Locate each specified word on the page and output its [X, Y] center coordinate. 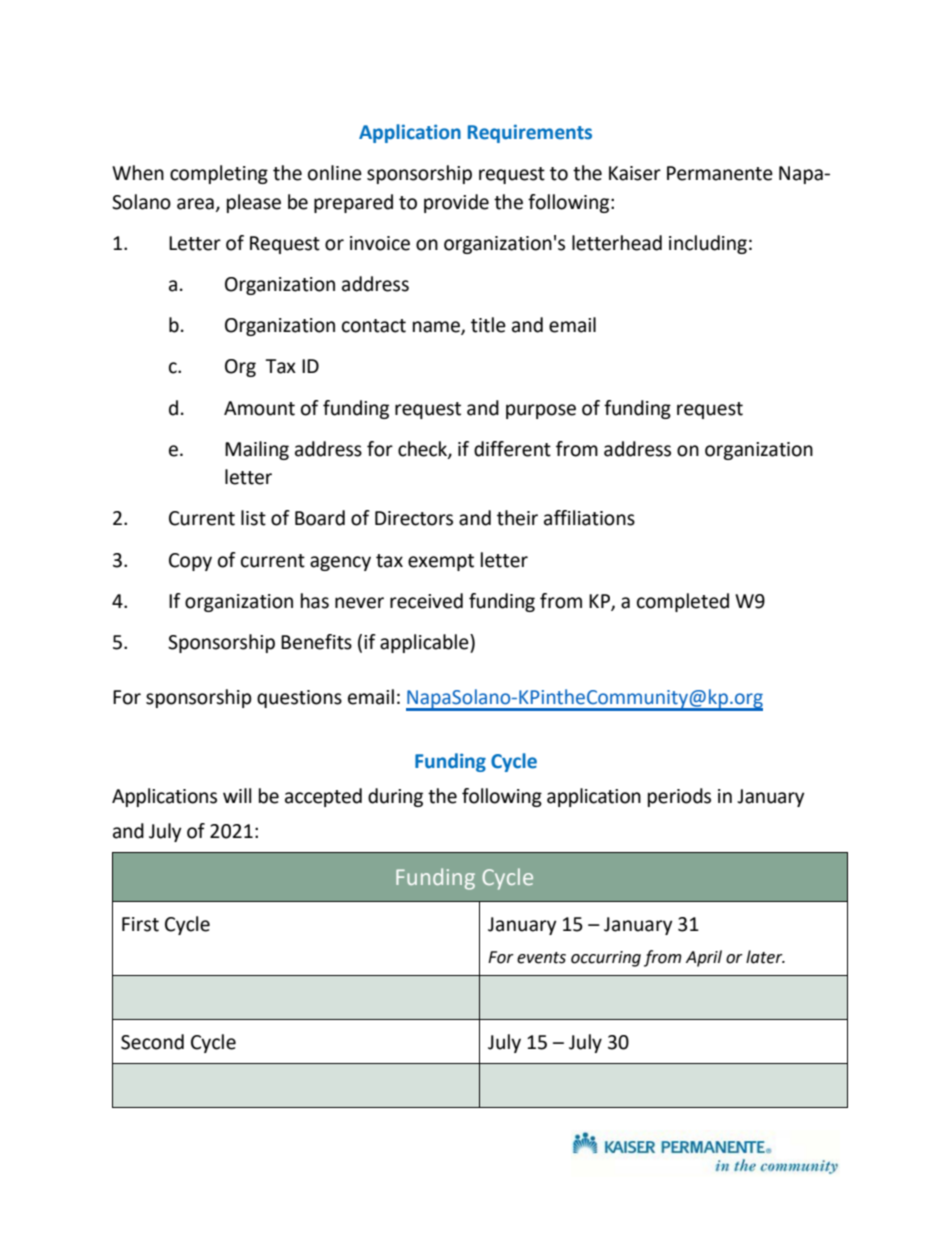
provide [456, 203]
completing [219, 174]
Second [152, 1042]
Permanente [720, 173]
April [704, 958]
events [541, 958]
